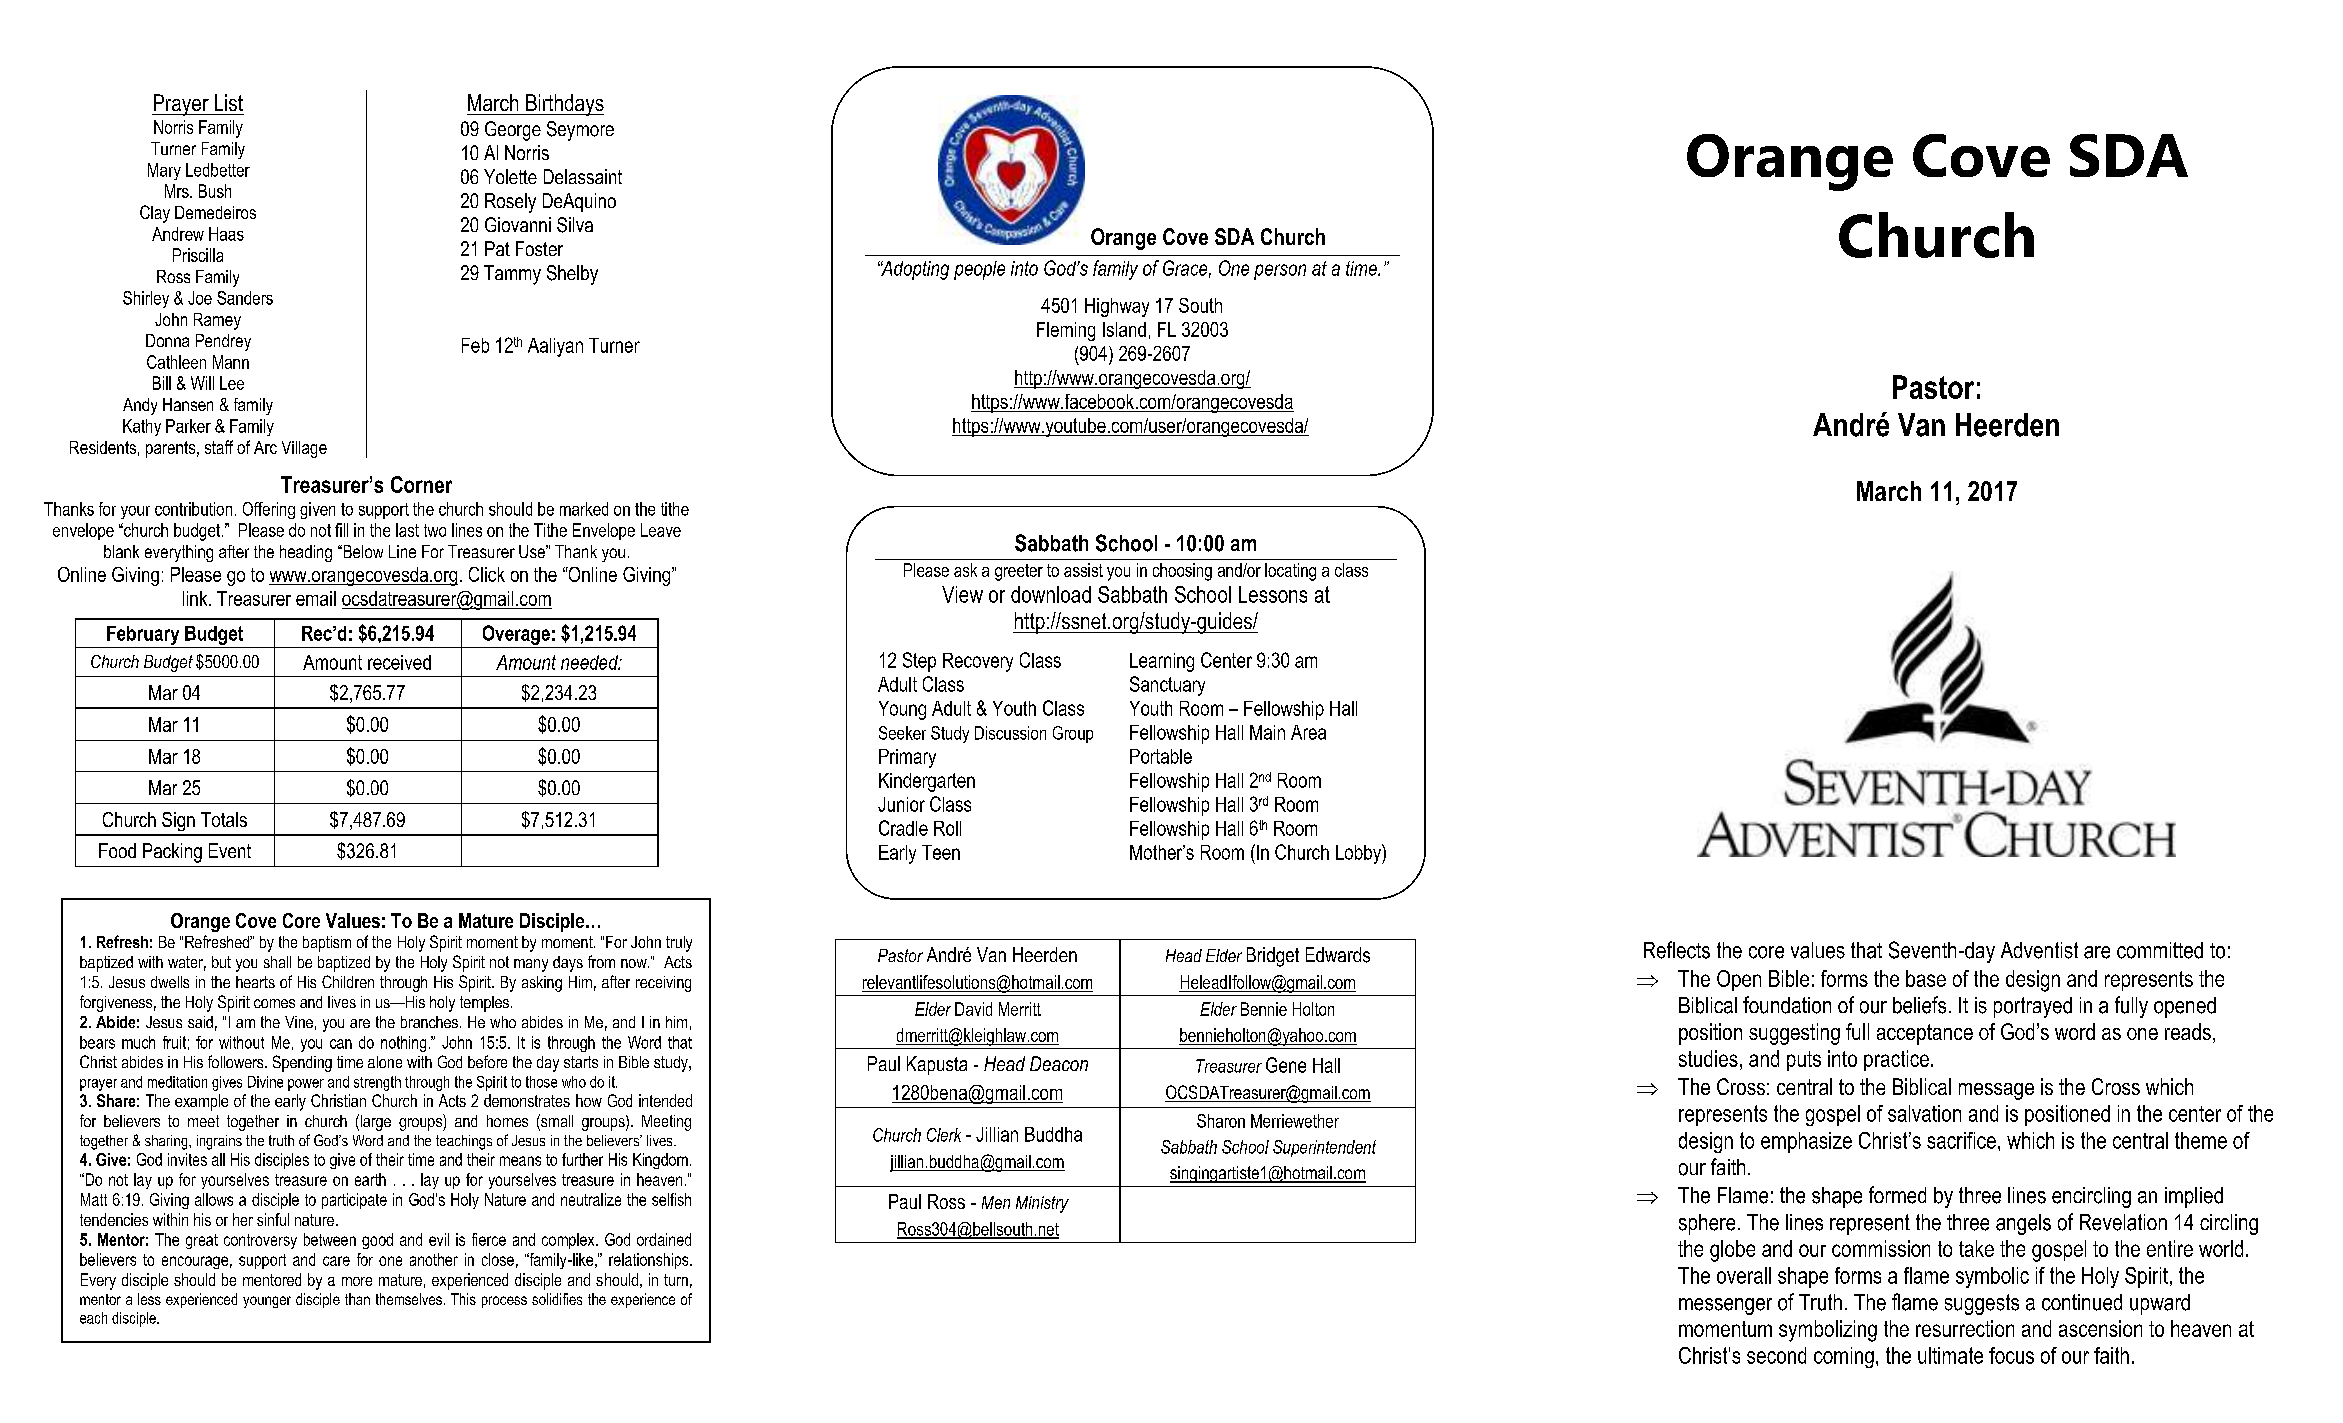  What do you see at coordinates (399, 662) in the screenshot?
I see `received` at bounding box center [399, 662].
